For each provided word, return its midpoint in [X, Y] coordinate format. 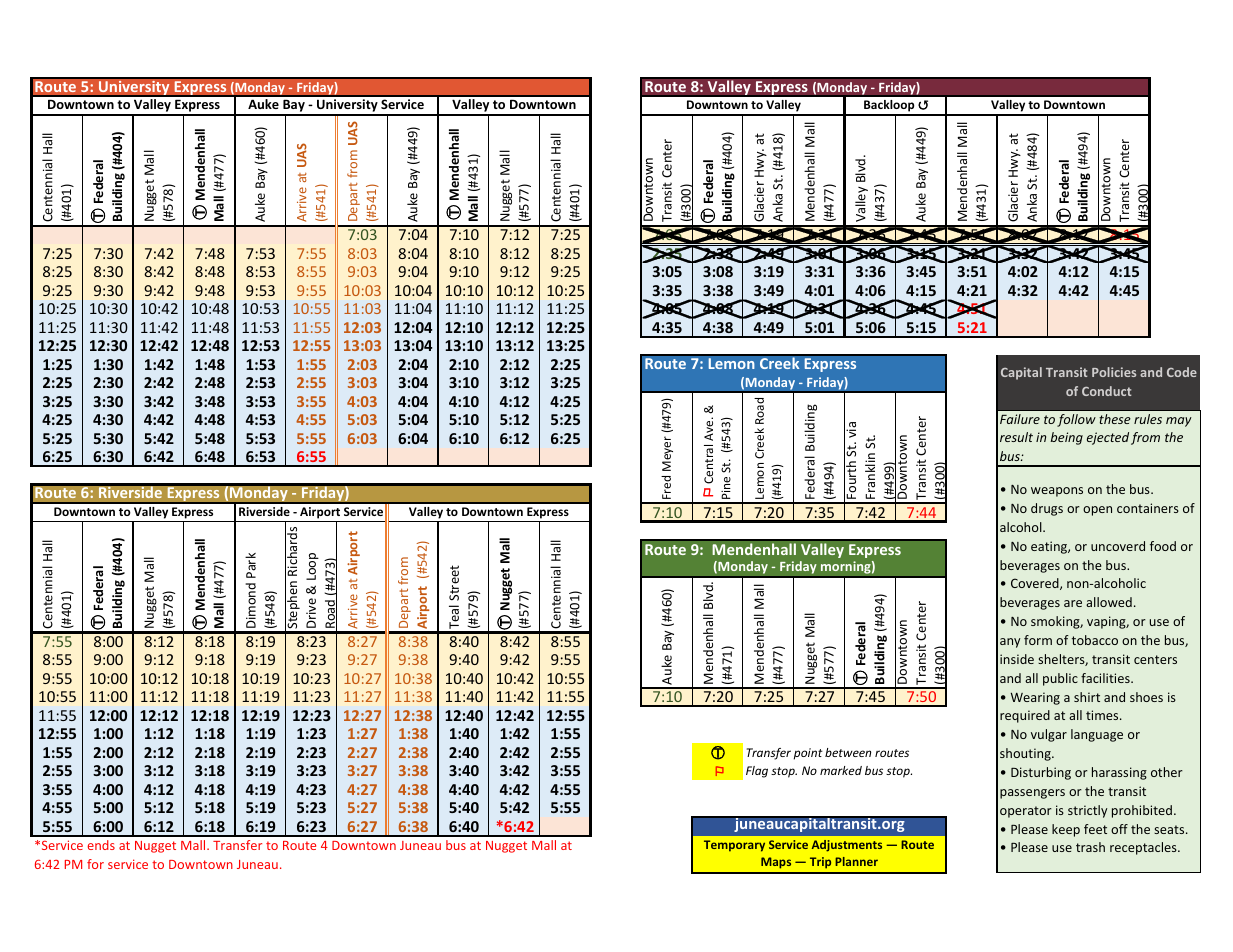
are [1073, 603]
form [1038, 640]
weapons [1057, 492]
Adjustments [847, 846]
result [1016, 437]
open [1097, 511]
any [1010, 643]
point [808, 754]
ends [101, 845]
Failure [1020, 419]
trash [1090, 847]
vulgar [1049, 735]
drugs [1047, 509]
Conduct [1107, 391]
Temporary [734, 846]
